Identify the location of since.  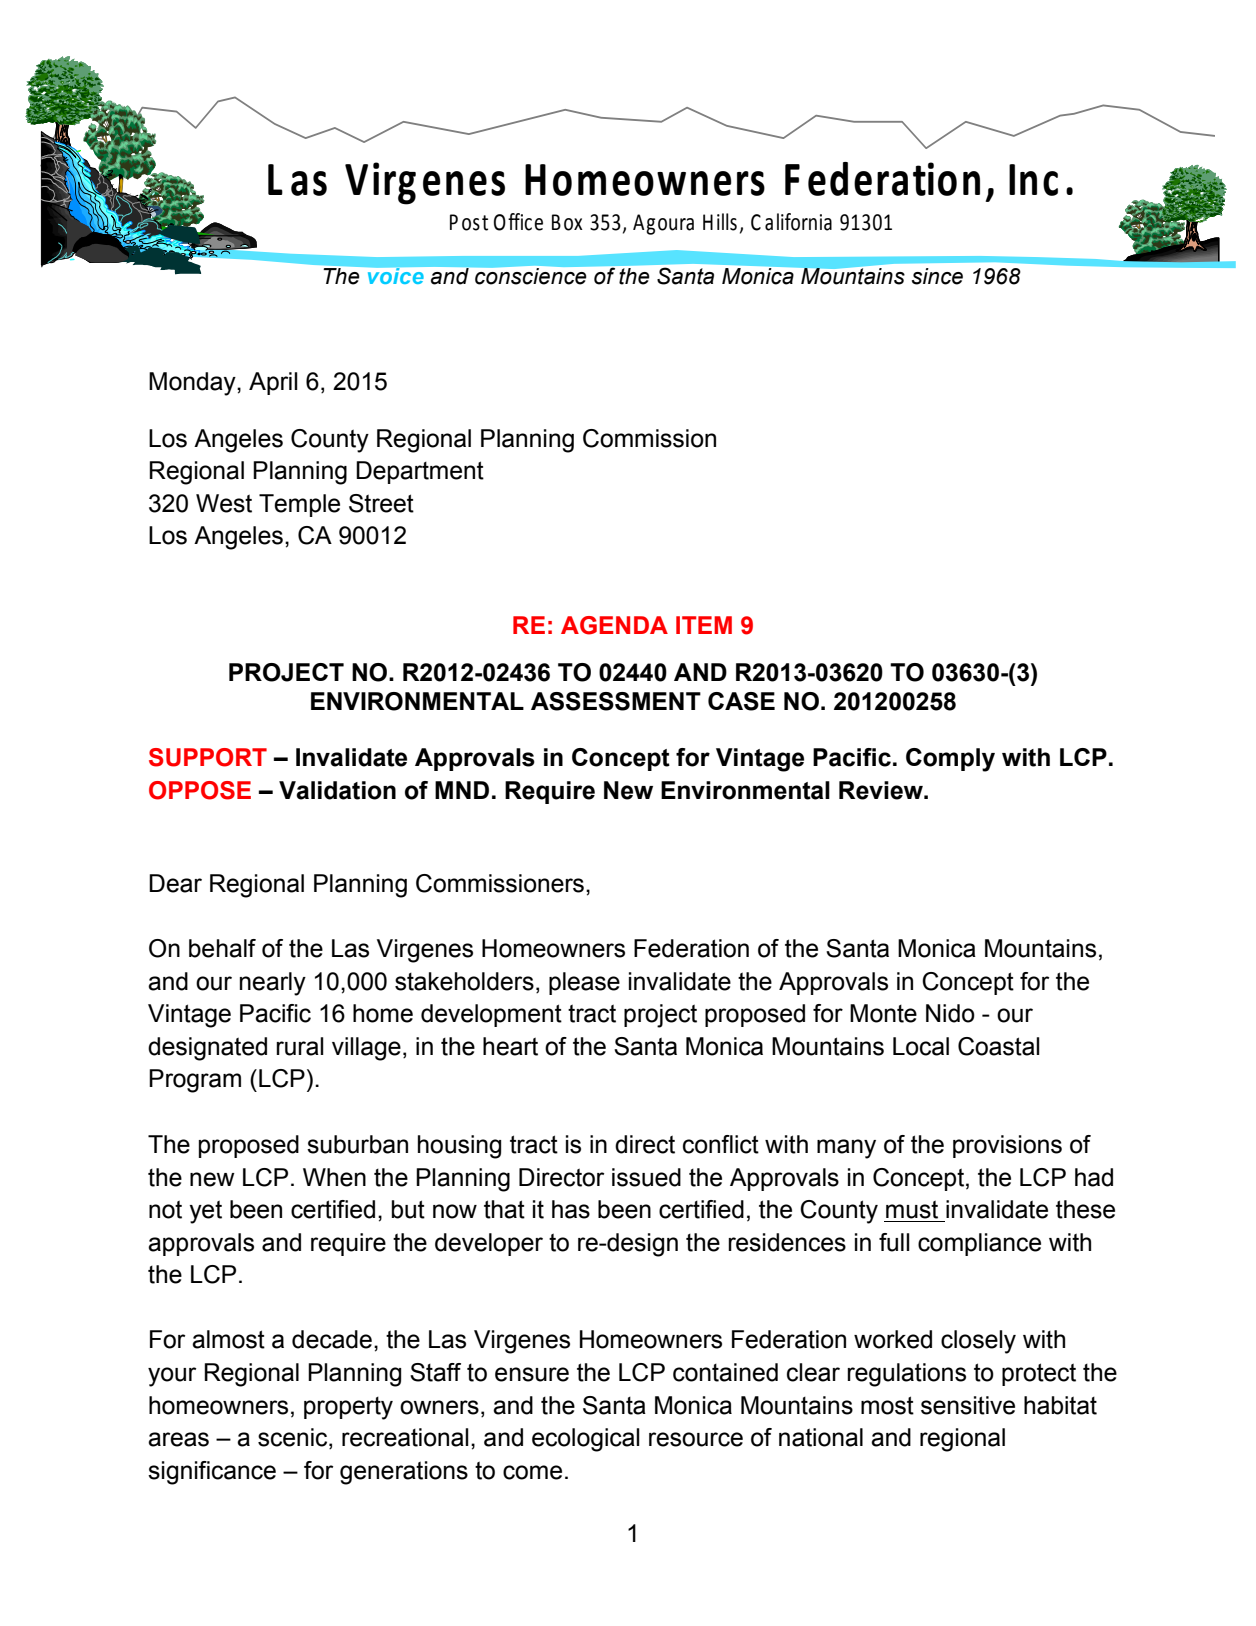
(937, 276).
